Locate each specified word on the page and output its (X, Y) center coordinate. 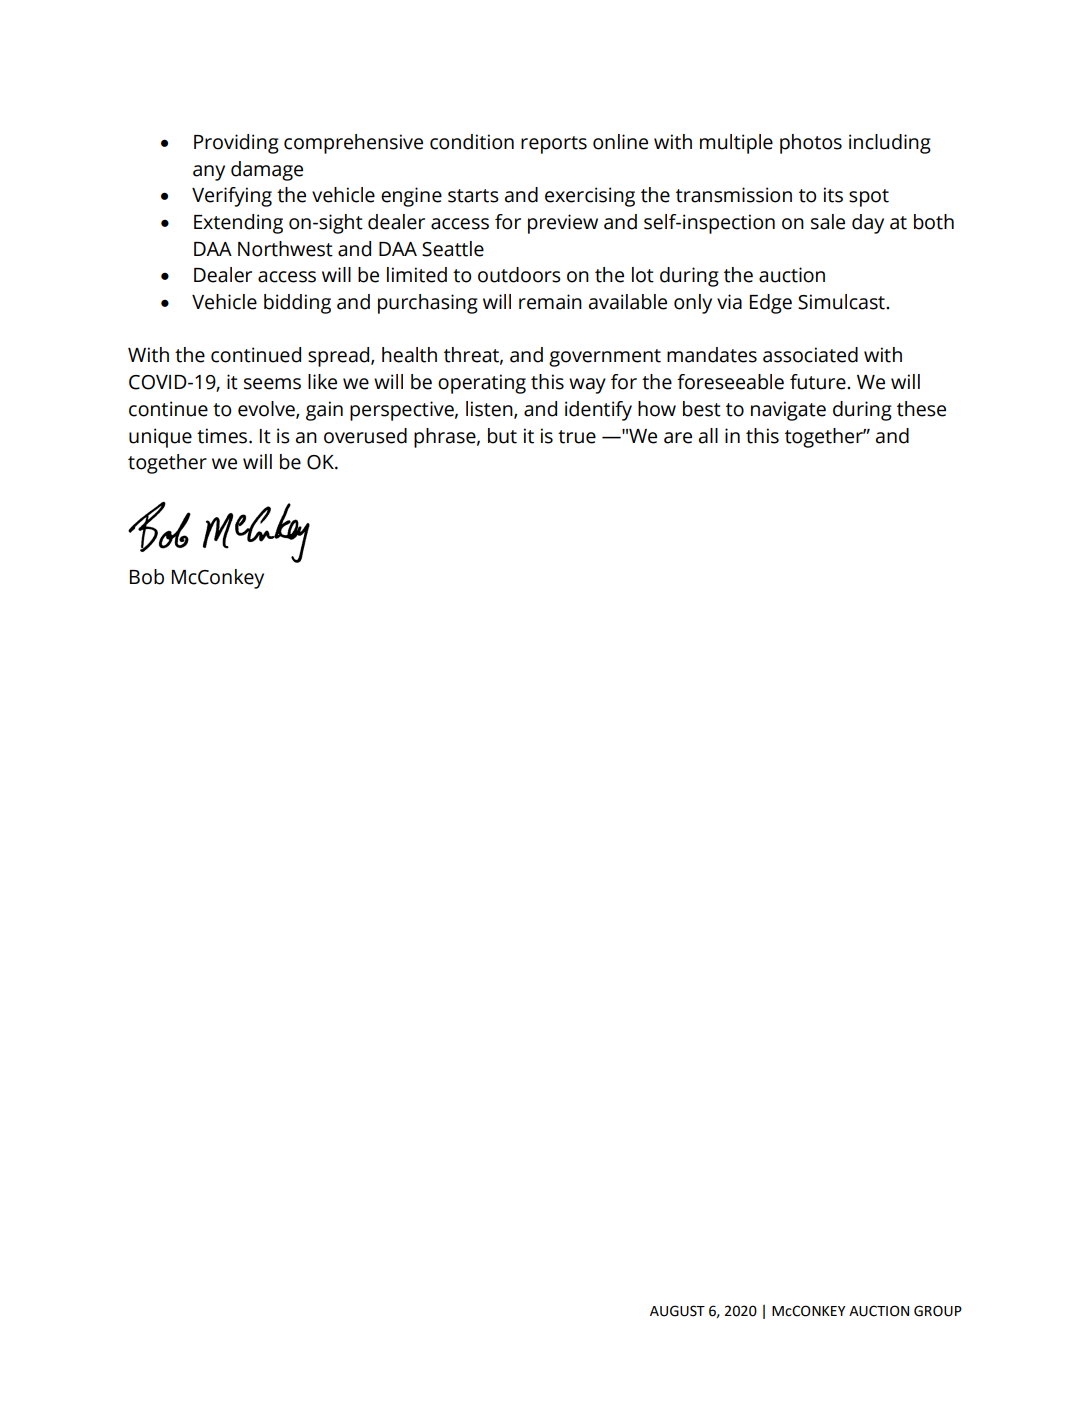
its (833, 195)
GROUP (938, 1311)
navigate (788, 411)
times (223, 436)
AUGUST (677, 1311)
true (577, 437)
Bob (147, 577)
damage (267, 171)
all (708, 436)
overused (365, 436)
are (678, 438)
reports (554, 145)
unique (160, 438)
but (502, 436)
